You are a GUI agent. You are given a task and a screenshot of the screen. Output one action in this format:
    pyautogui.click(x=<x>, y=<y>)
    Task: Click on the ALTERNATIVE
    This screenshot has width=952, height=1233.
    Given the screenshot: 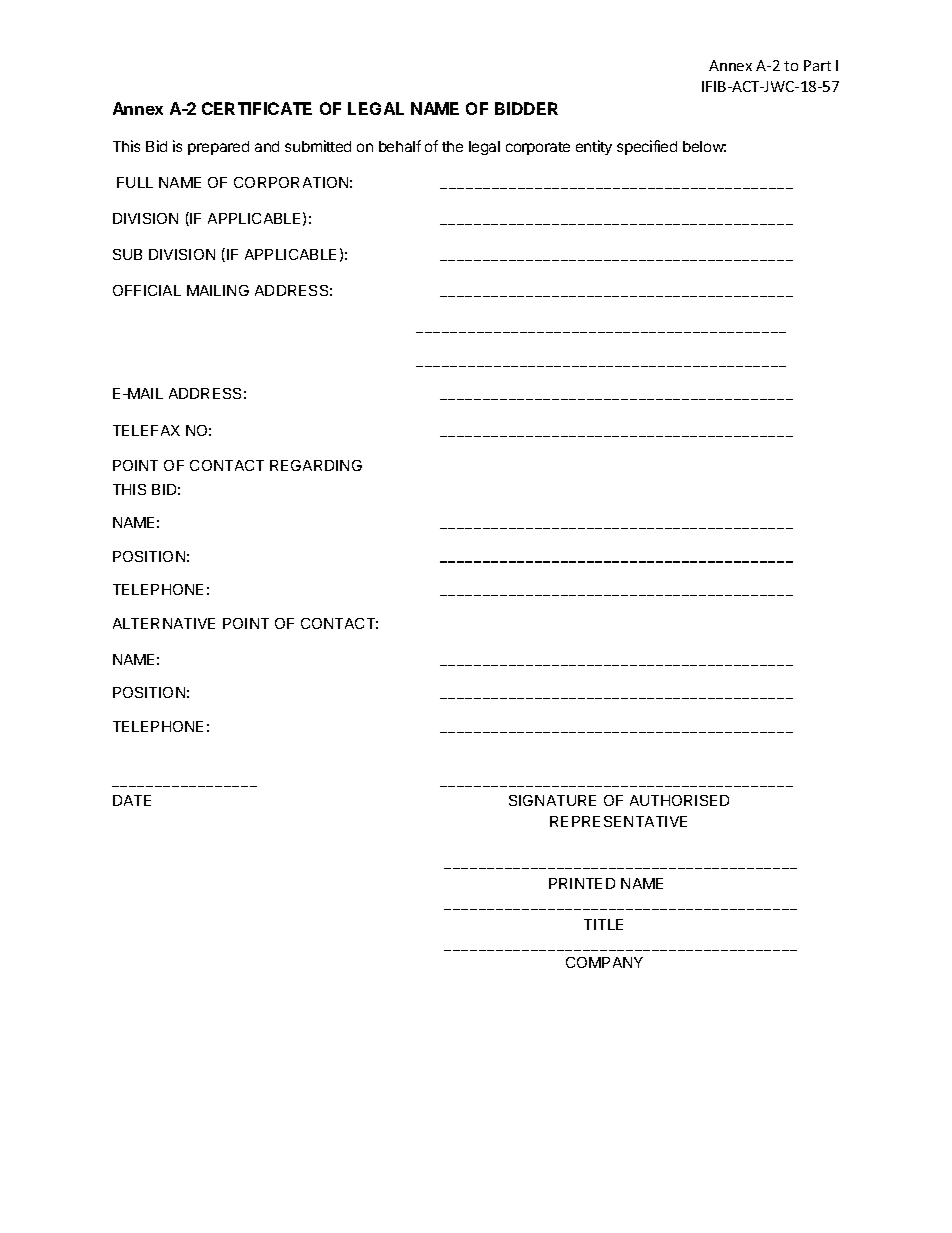 What is the action you would take?
    pyautogui.click(x=164, y=623)
